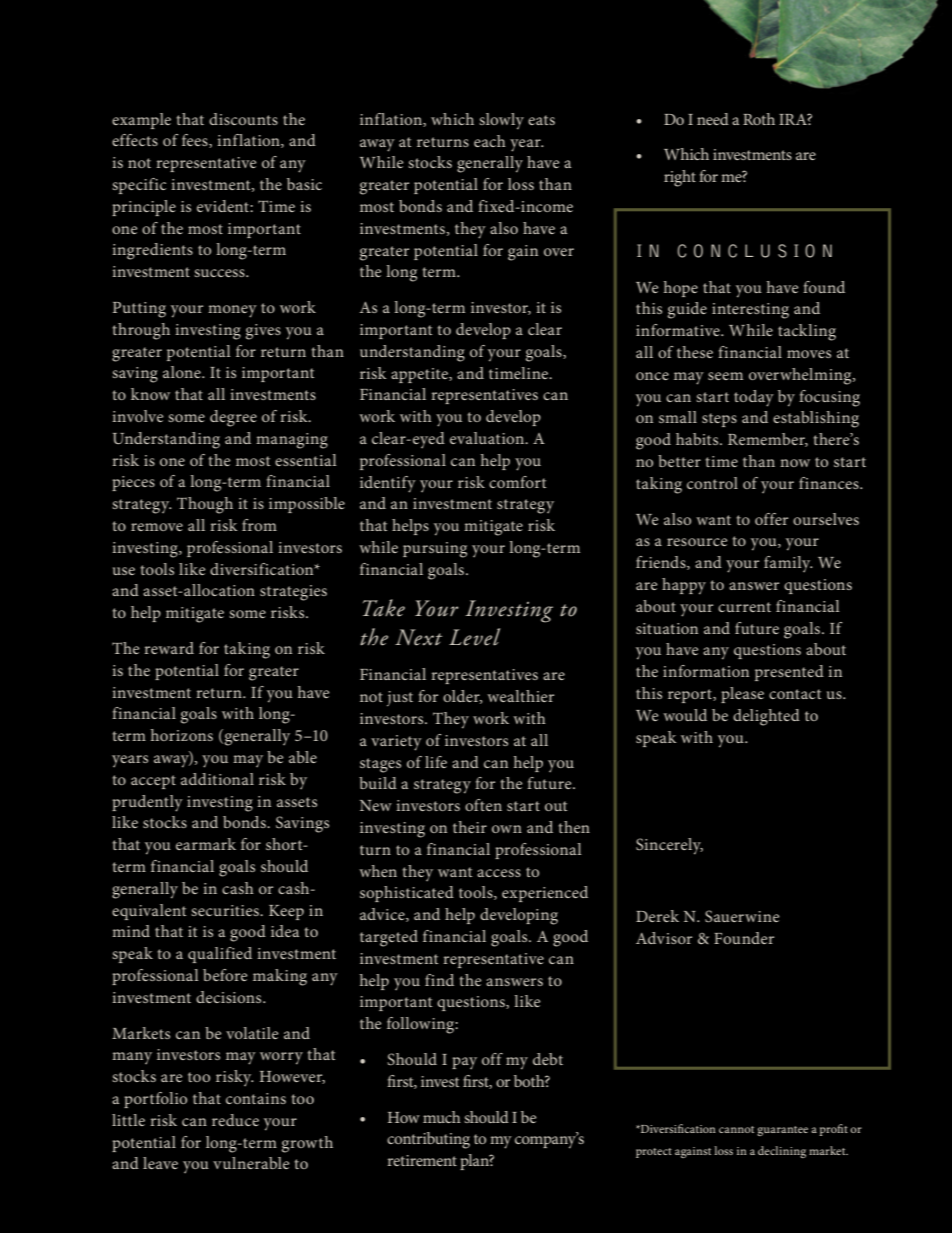 The image size is (952, 1233). What do you see at coordinates (442, 1117) in the screenshot?
I see `much` at bounding box center [442, 1117].
